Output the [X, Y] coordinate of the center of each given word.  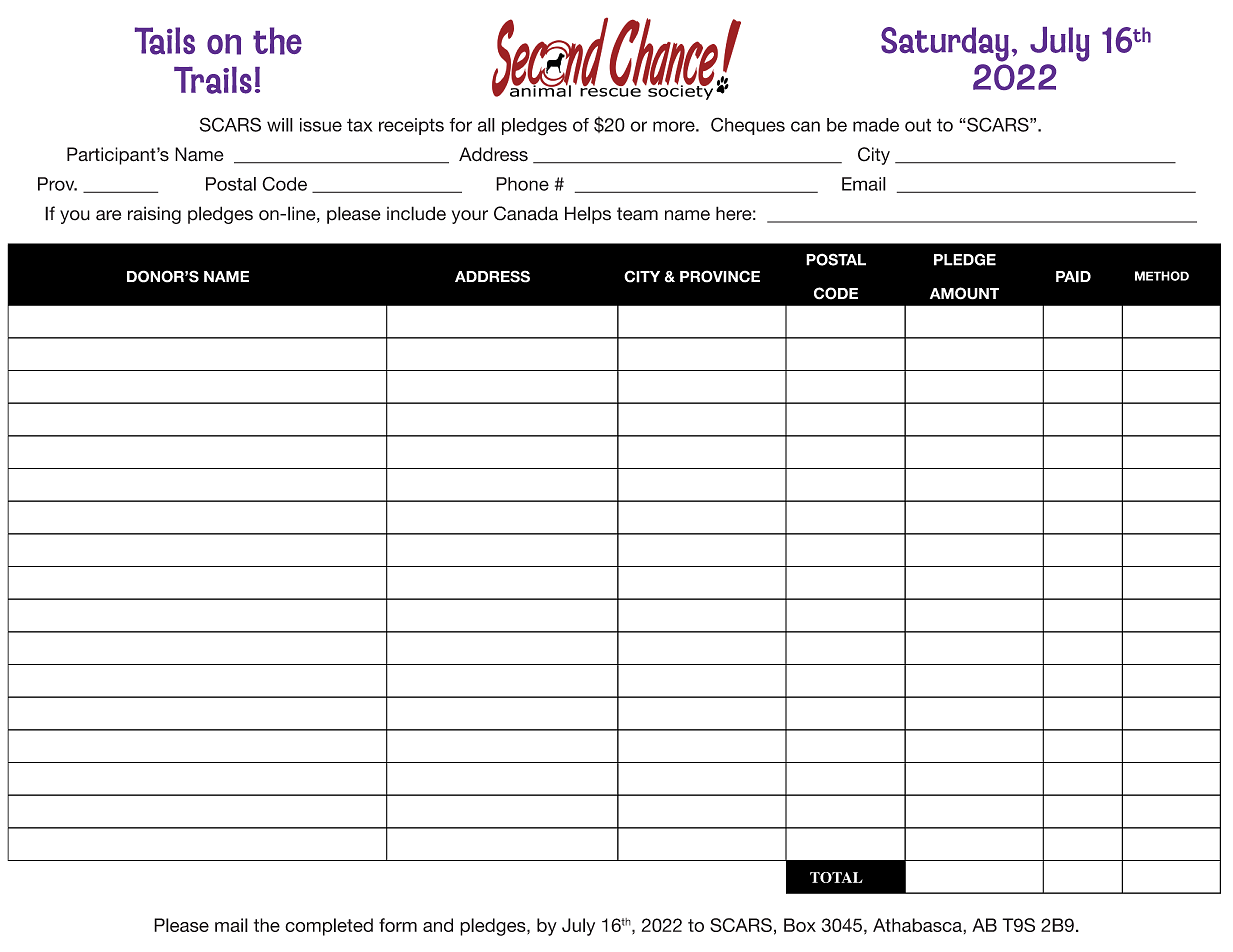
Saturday [945, 44]
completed [329, 927]
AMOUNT [964, 293]
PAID [1073, 277]
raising [154, 215]
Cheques [748, 126]
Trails [213, 80]
